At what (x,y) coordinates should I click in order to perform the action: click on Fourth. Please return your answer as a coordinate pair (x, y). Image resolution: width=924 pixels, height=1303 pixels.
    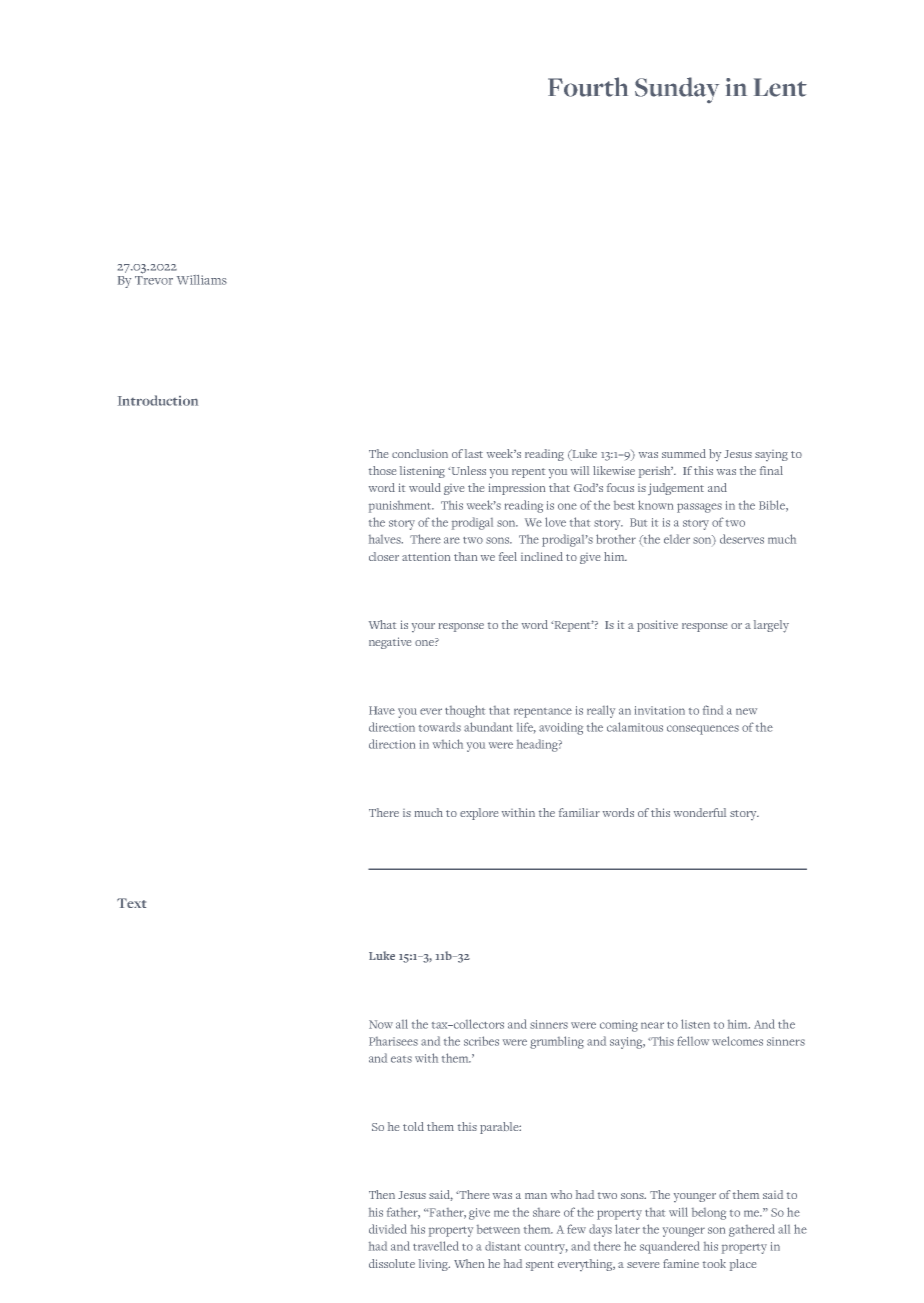
    Looking at the image, I should click on (588, 87).
